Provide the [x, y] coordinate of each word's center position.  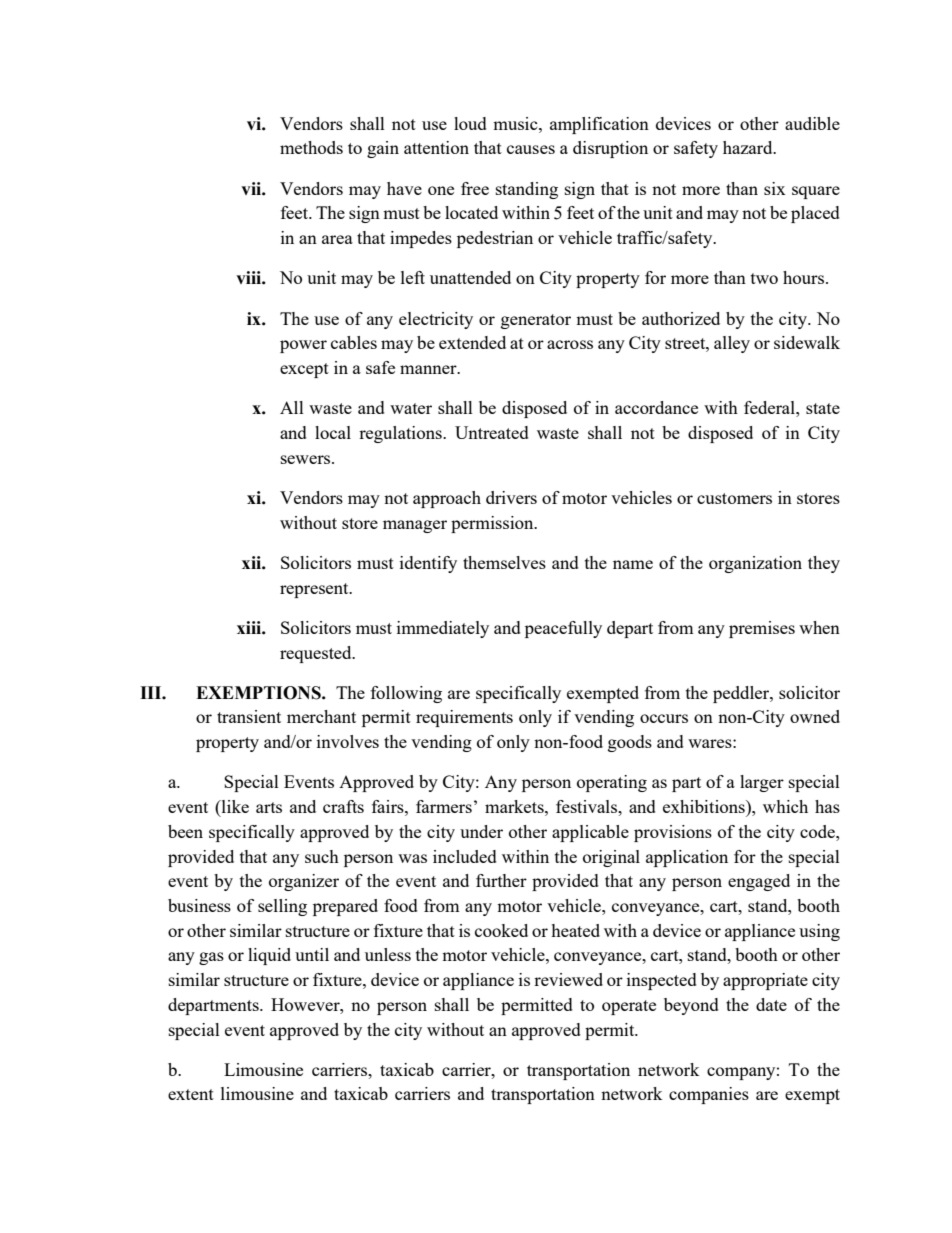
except [304, 370]
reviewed [568, 979]
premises [762, 629]
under [481, 831]
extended [472, 342]
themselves [504, 562]
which [785, 806]
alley [732, 344]
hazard [749, 147]
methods [311, 147]
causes [531, 149]
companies [709, 1095]
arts [269, 807]
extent [191, 1094]
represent [315, 590]
